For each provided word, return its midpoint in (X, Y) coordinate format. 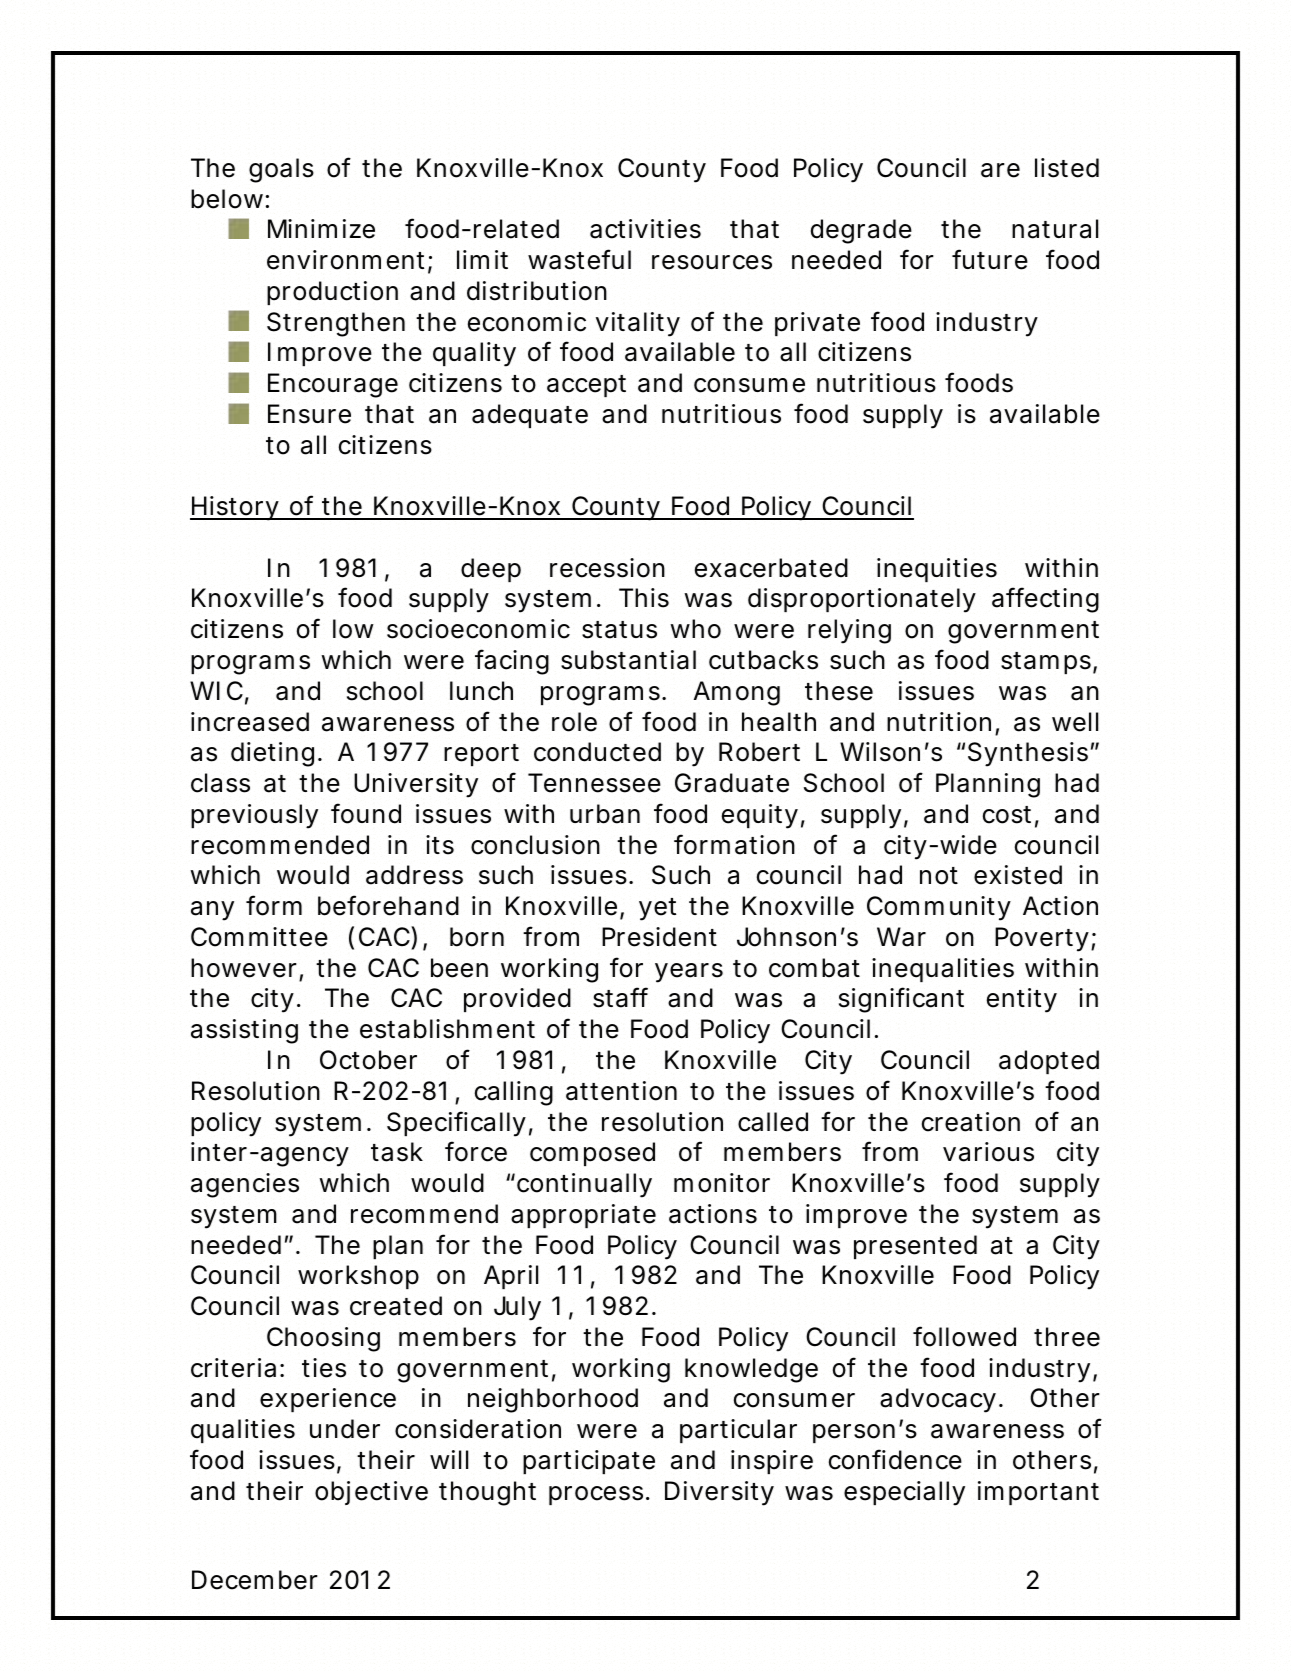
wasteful (579, 259)
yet (657, 909)
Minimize (321, 229)
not (939, 876)
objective (371, 1493)
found (366, 813)
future (990, 259)
